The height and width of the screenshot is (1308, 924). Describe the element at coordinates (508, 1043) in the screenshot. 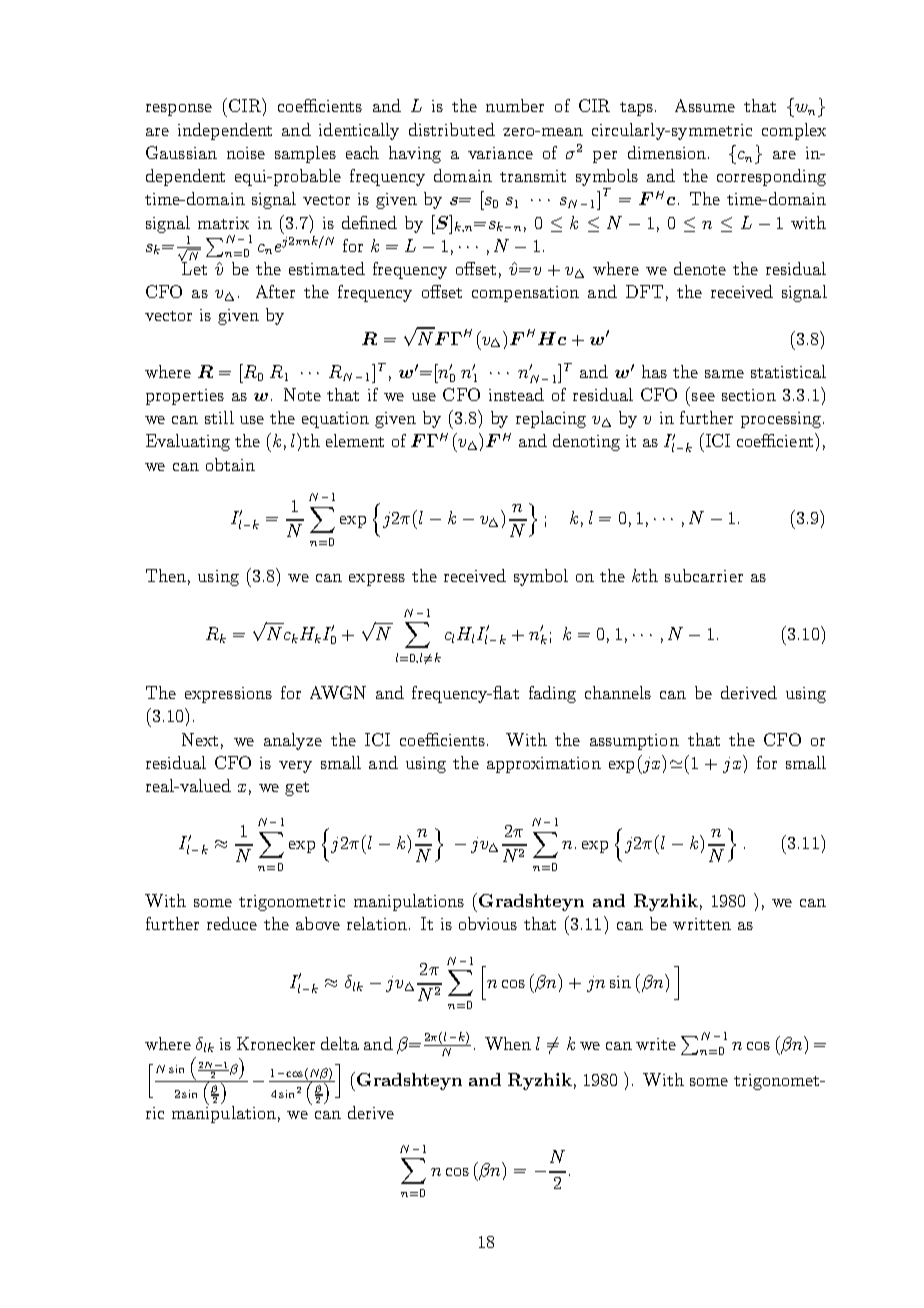

I see `When` at that location.
